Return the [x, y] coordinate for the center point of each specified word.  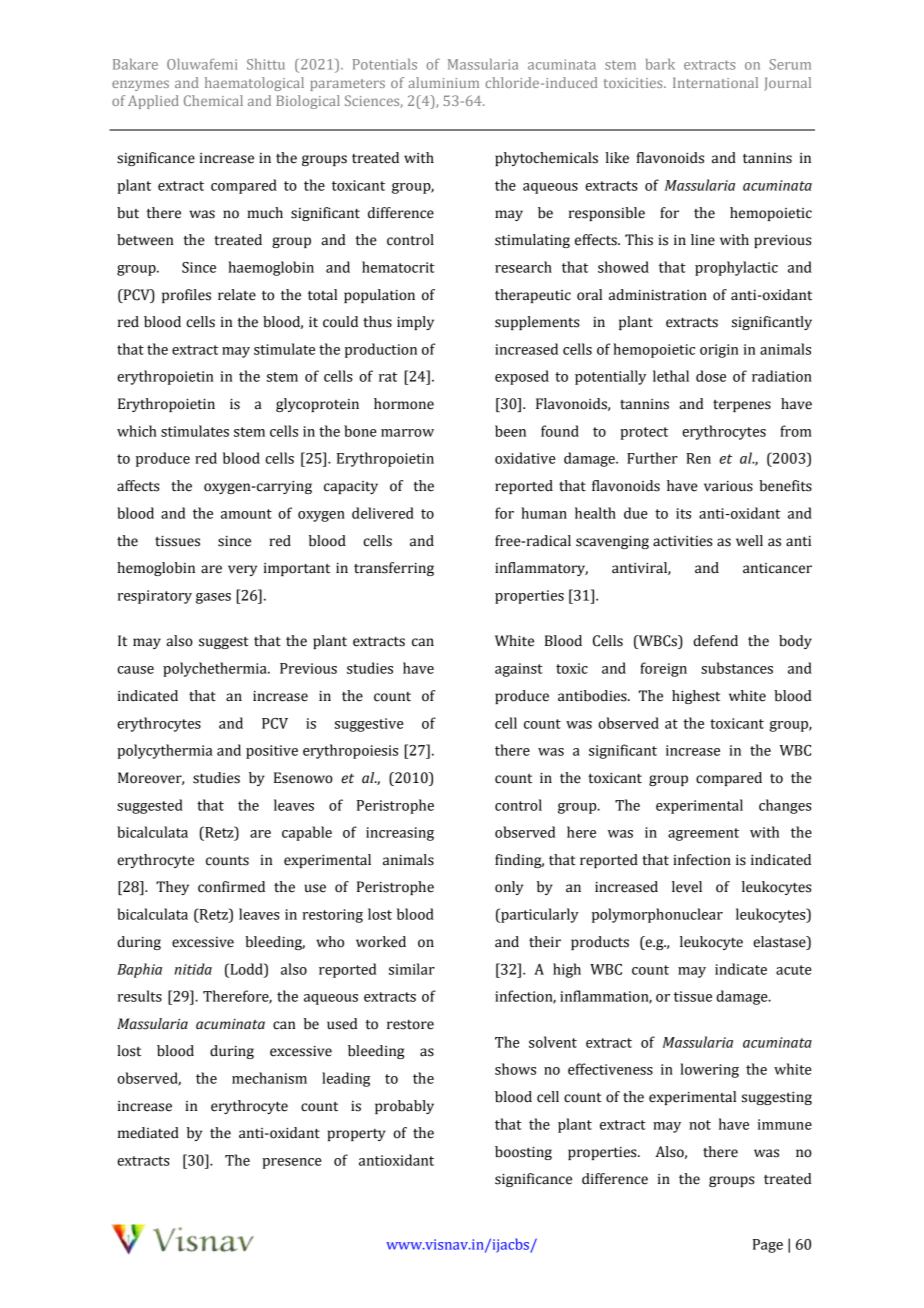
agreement [703, 834]
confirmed [231, 887]
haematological [254, 84]
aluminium [443, 82]
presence [292, 1163]
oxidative [525, 458]
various [728, 486]
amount [246, 514]
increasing [400, 834]
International [715, 82]
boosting [523, 1153]
